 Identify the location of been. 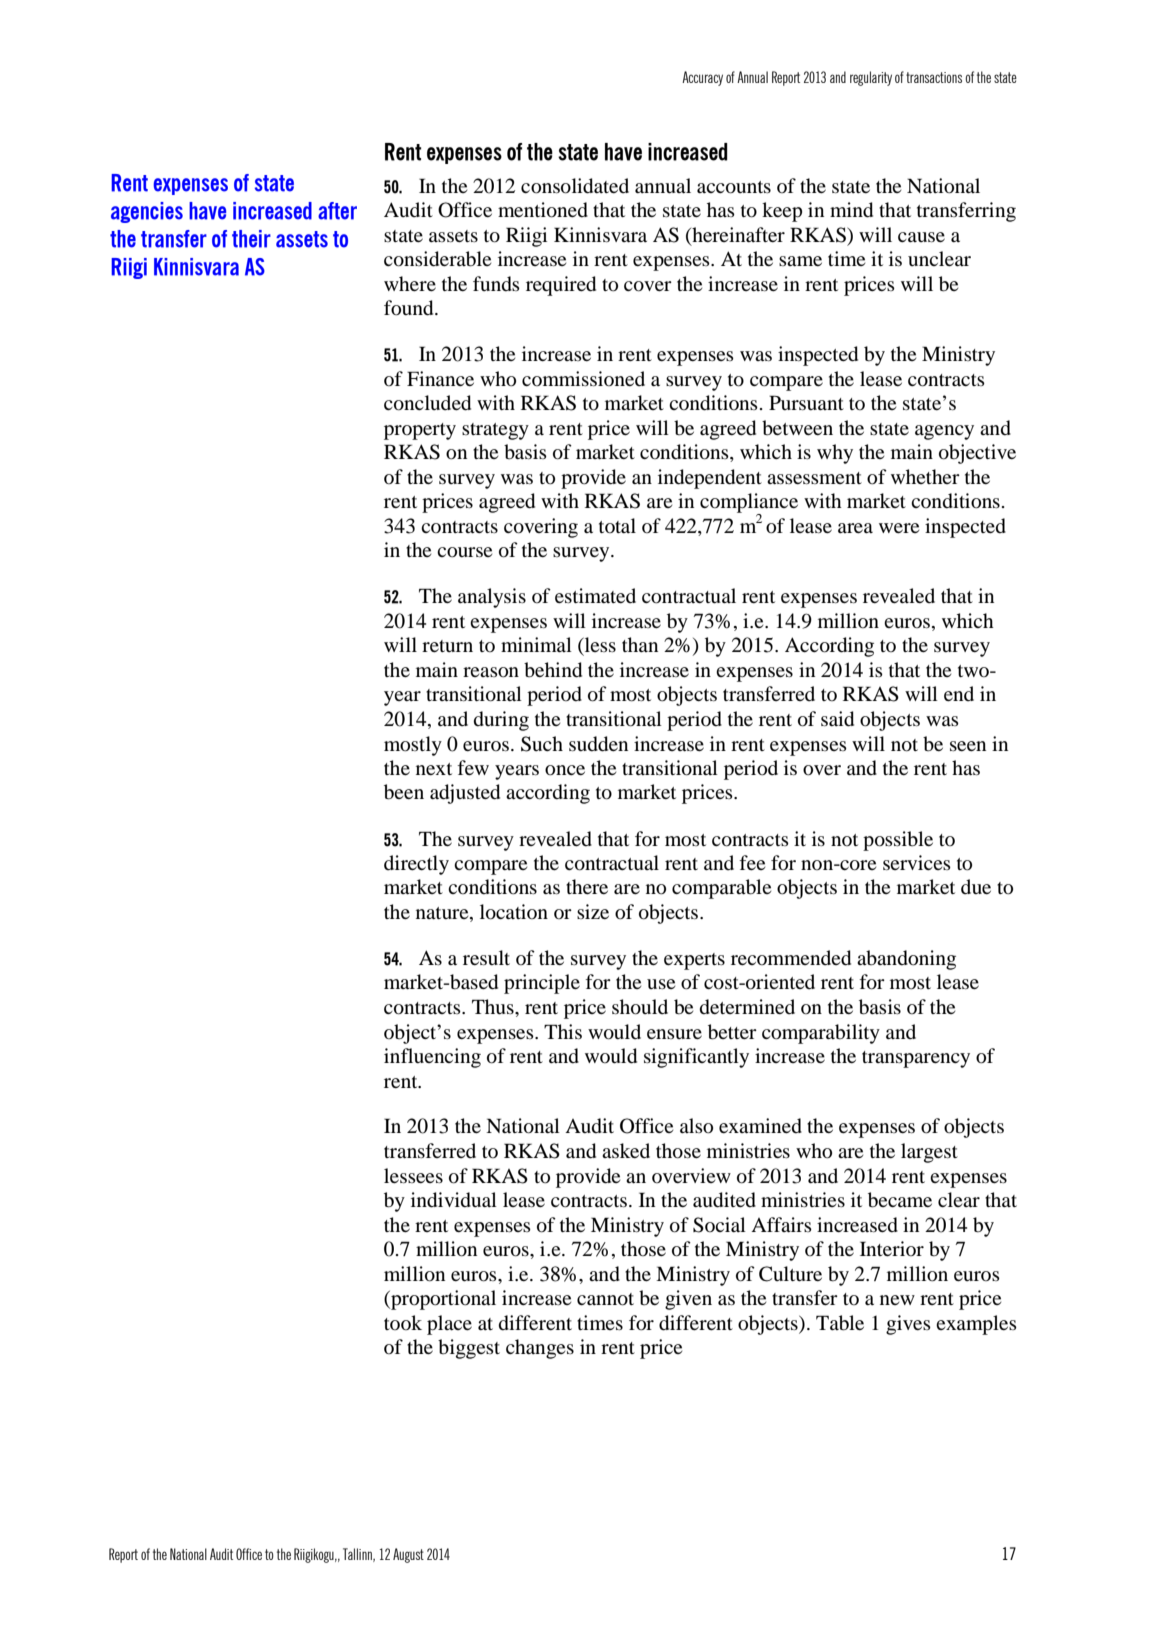
(404, 792).
